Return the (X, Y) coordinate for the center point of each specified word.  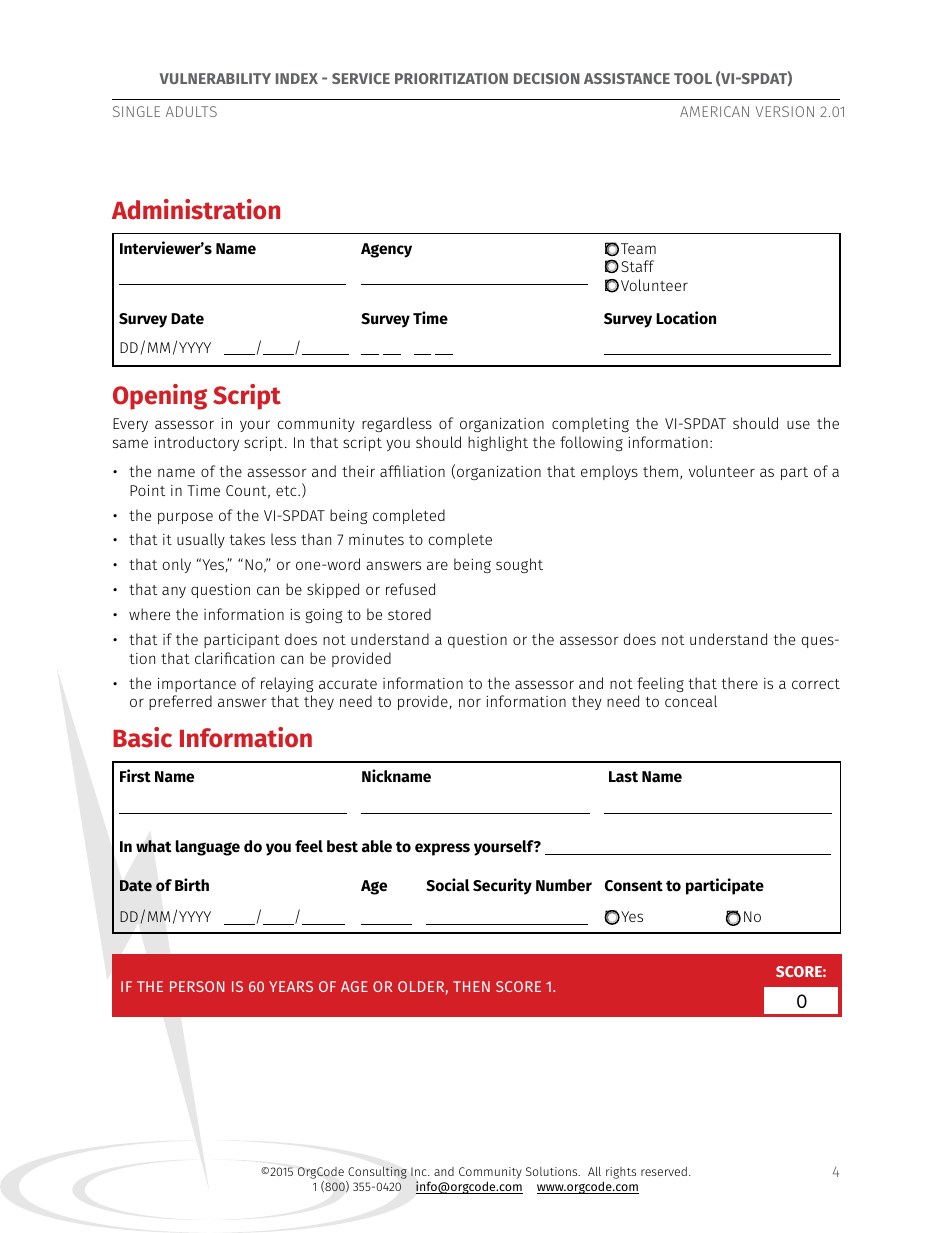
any (174, 592)
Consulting (377, 1172)
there (739, 683)
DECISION (546, 78)
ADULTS (191, 111)
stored (409, 614)
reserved (664, 1171)
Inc (420, 1171)
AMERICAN (714, 111)
